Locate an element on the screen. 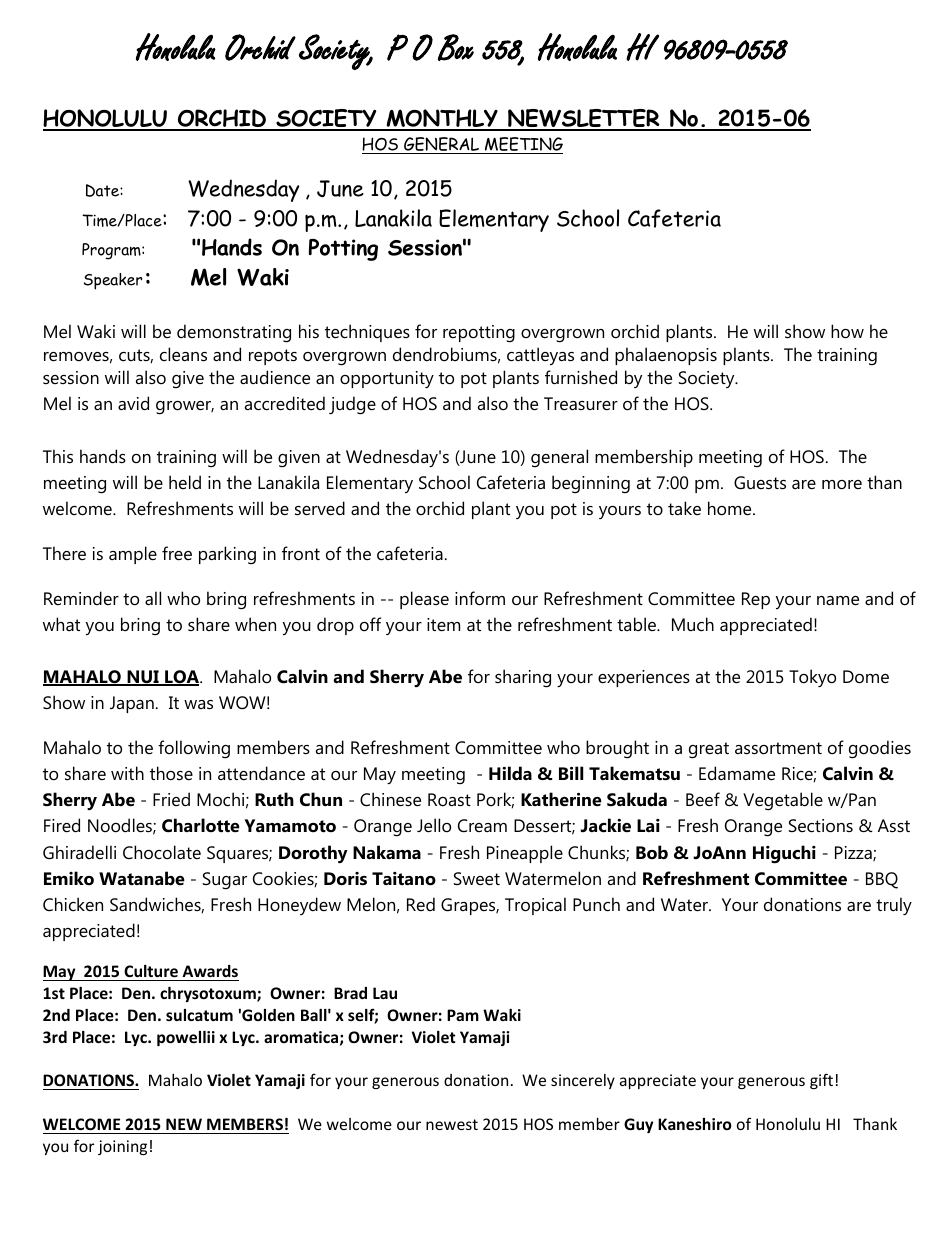  joining is located at coordinates (122, 1147).
